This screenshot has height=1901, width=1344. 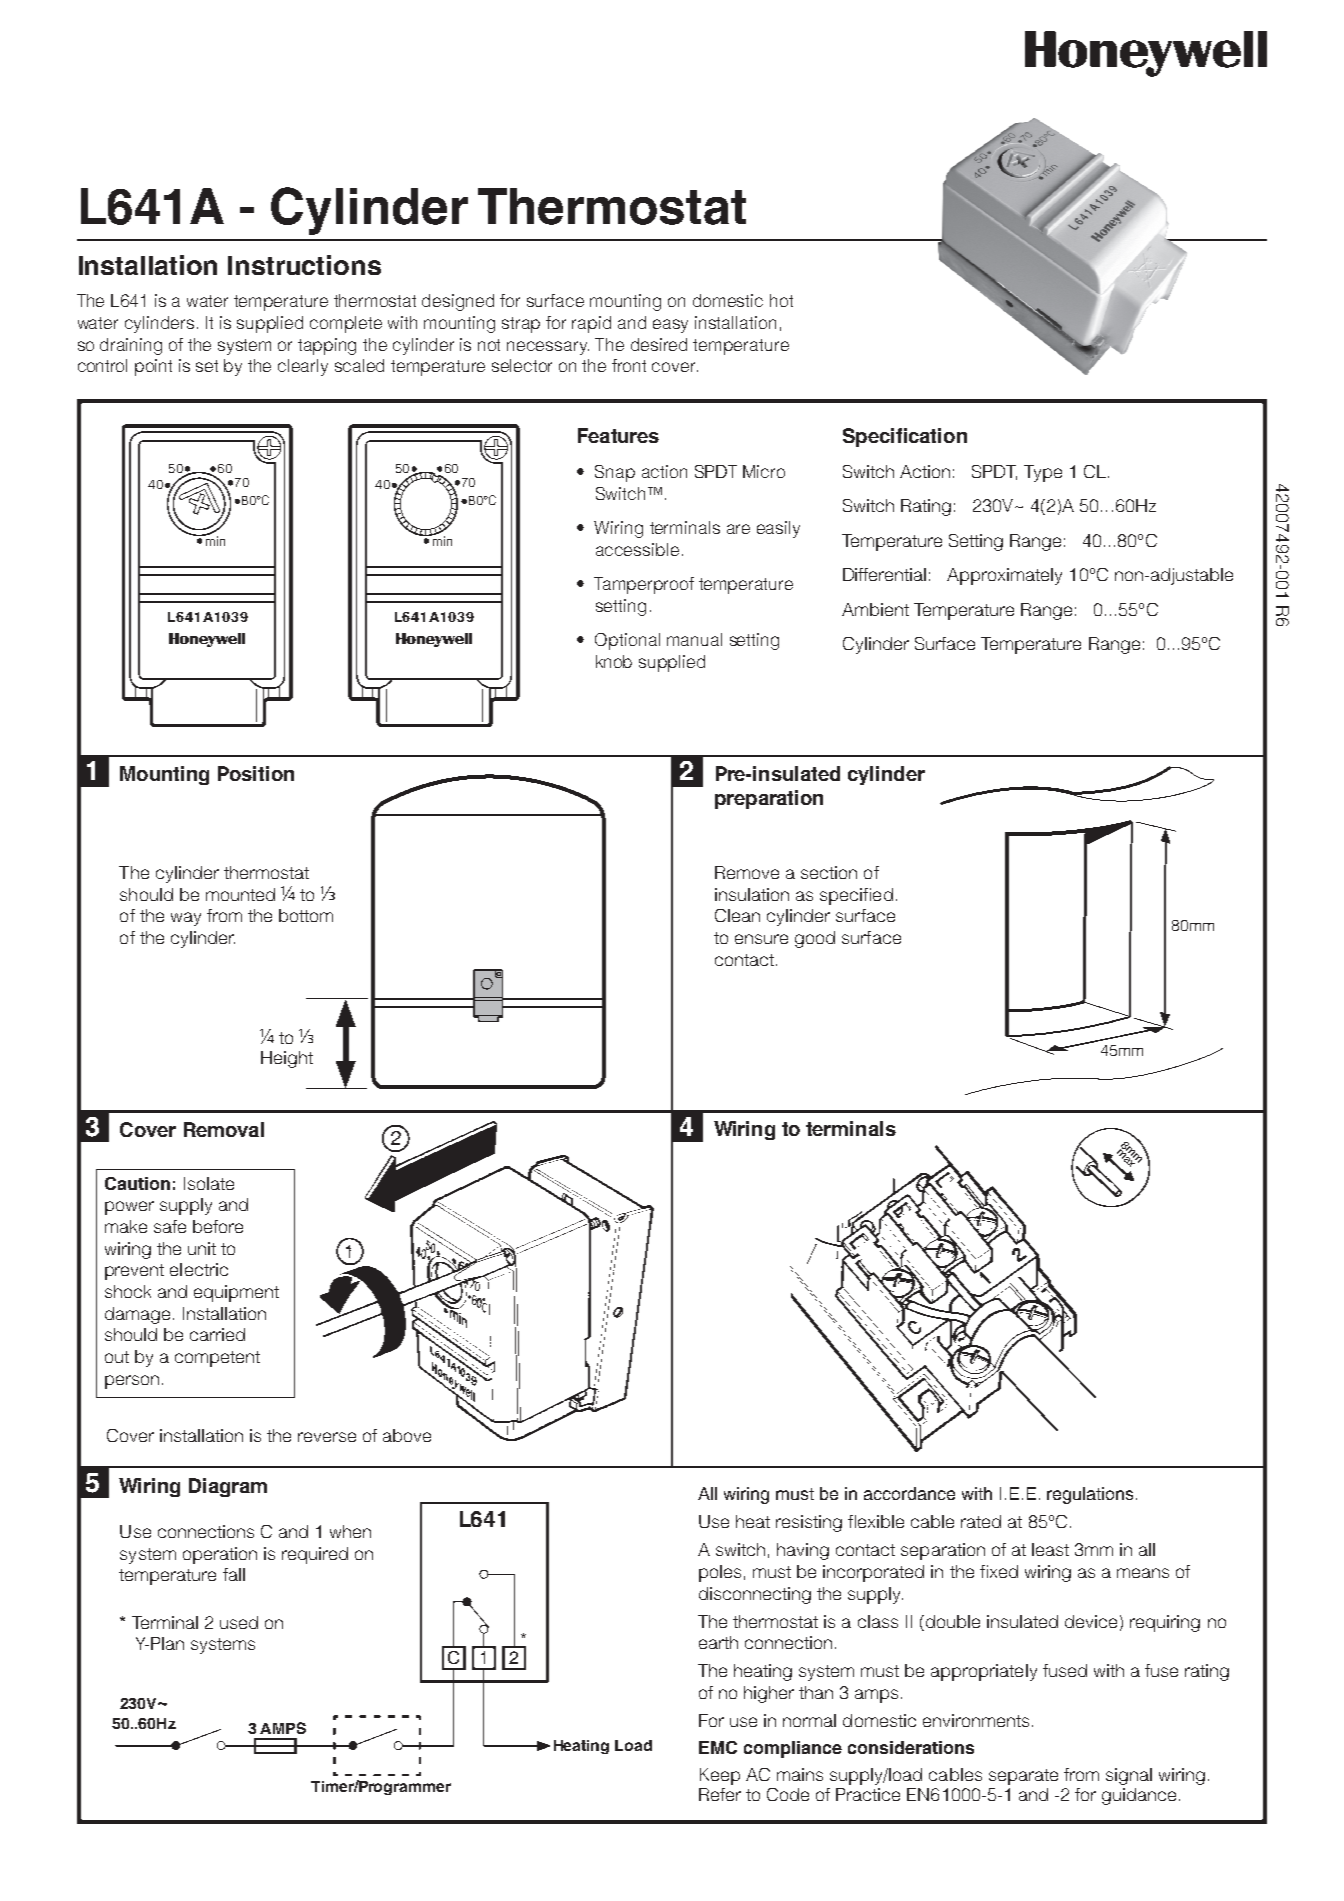 What do you see at coordinates (234, 1574) in the screenshot?
I see `fall` at bounding box center [234, 1574].
